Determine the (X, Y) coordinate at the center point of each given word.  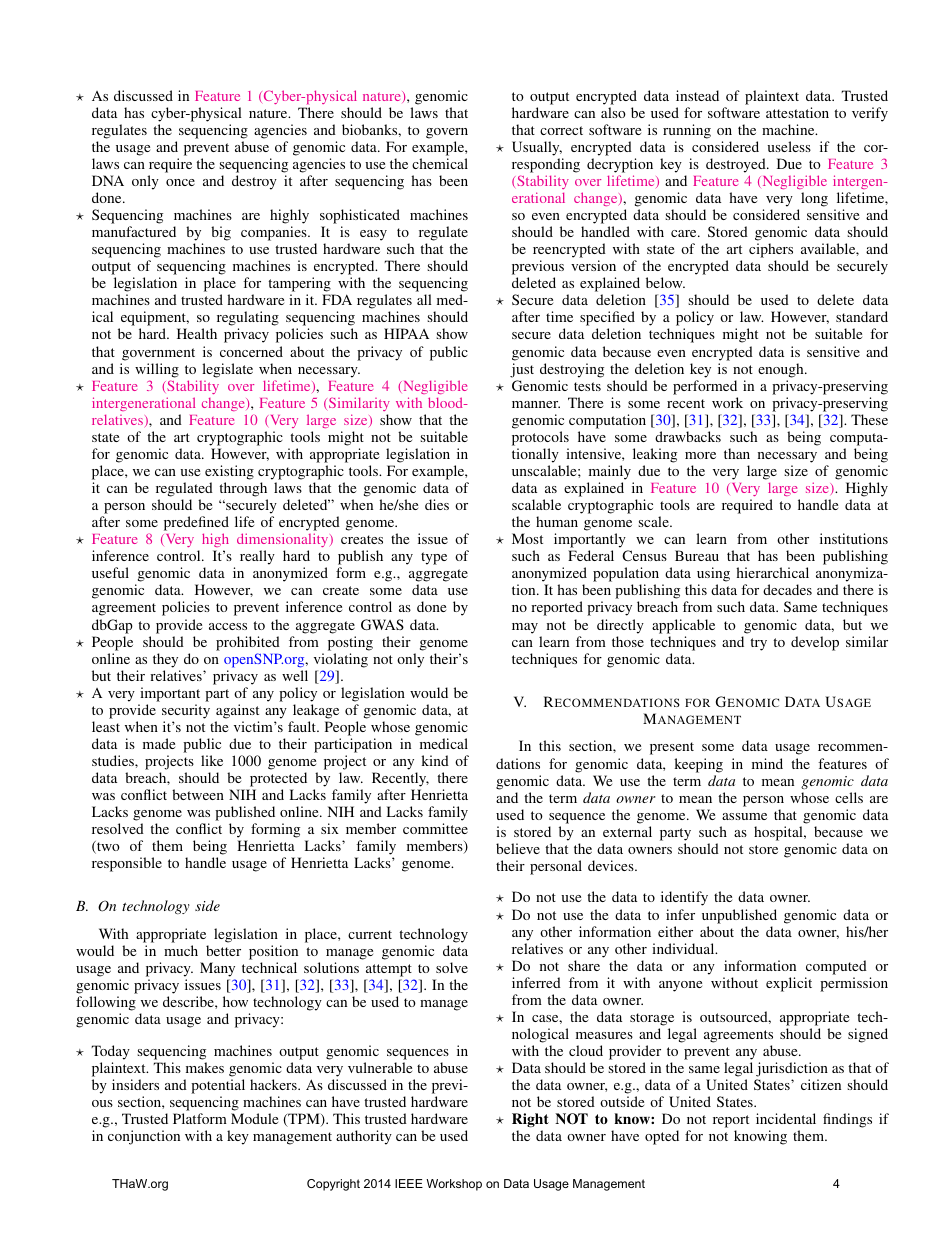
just (522, 370)
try (758, 644)
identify (684, 898)
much (181, 950)
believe (518, 848)
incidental (786, 1118)
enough (782, 370)
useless (789, 146)
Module (254, 1118)
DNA (108, 180)
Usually (537, 148)
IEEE (409, 1183)
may (525, 628)
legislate (227, 370)
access (228, 626)
